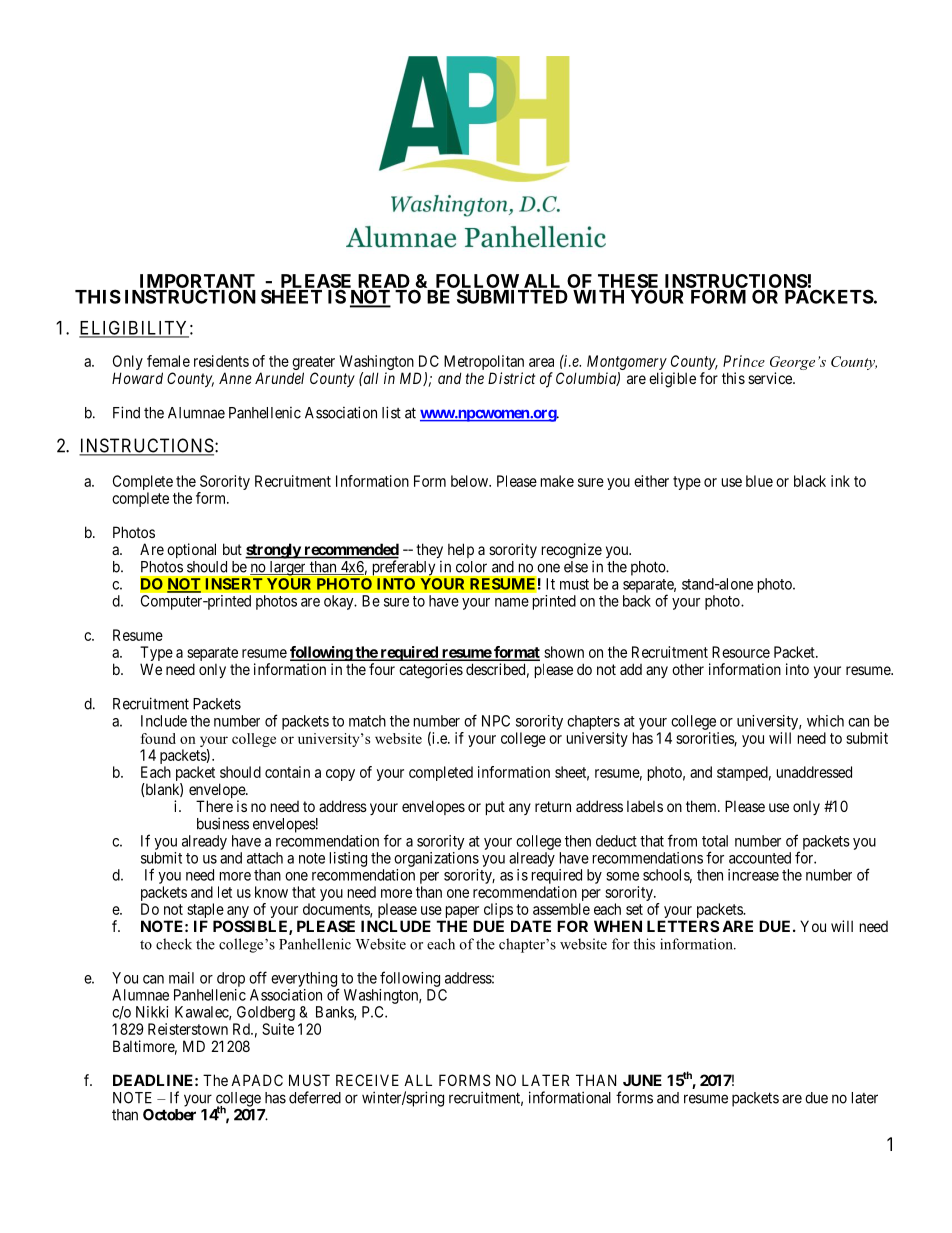  Describe the element at coordinates (759, 481) in the screenshot. I see `blue` at that location.
